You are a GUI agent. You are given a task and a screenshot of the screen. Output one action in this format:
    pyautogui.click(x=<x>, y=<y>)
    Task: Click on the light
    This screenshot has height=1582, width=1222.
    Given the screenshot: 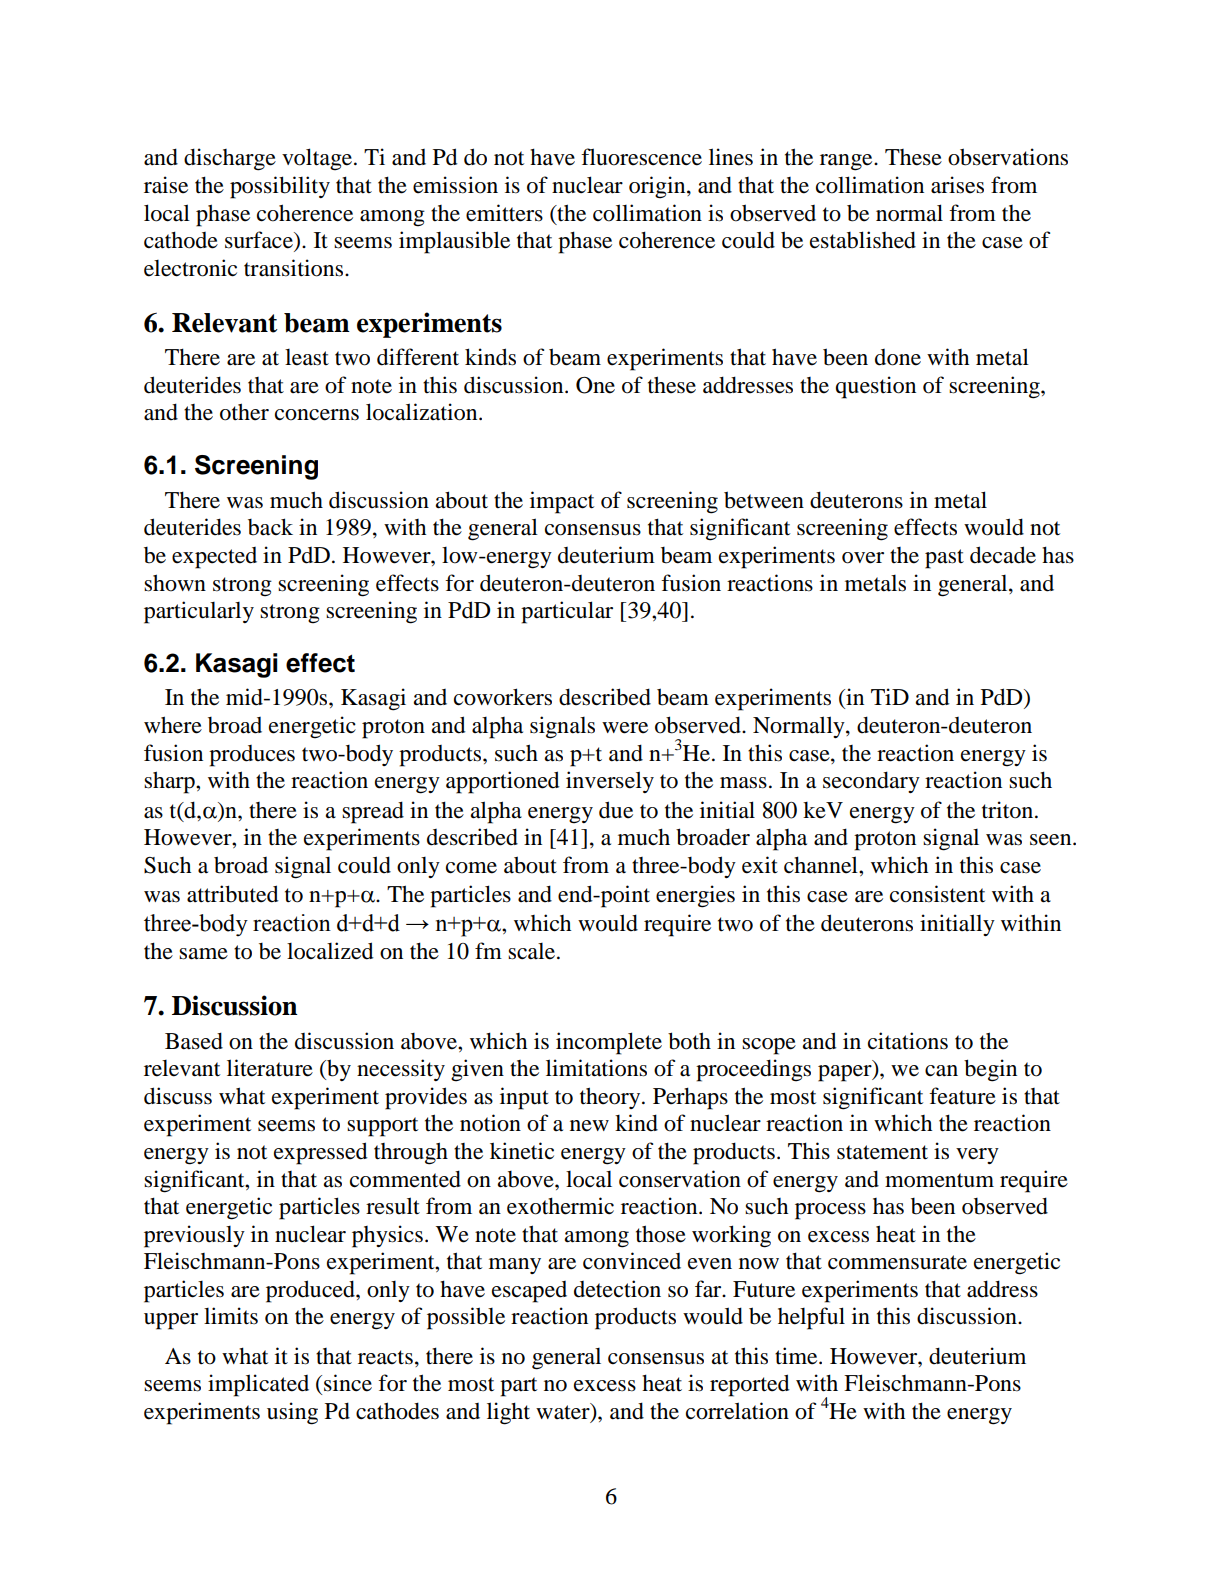 What is the action you would take?
    pyautogui.click(x=508, y=1413)
